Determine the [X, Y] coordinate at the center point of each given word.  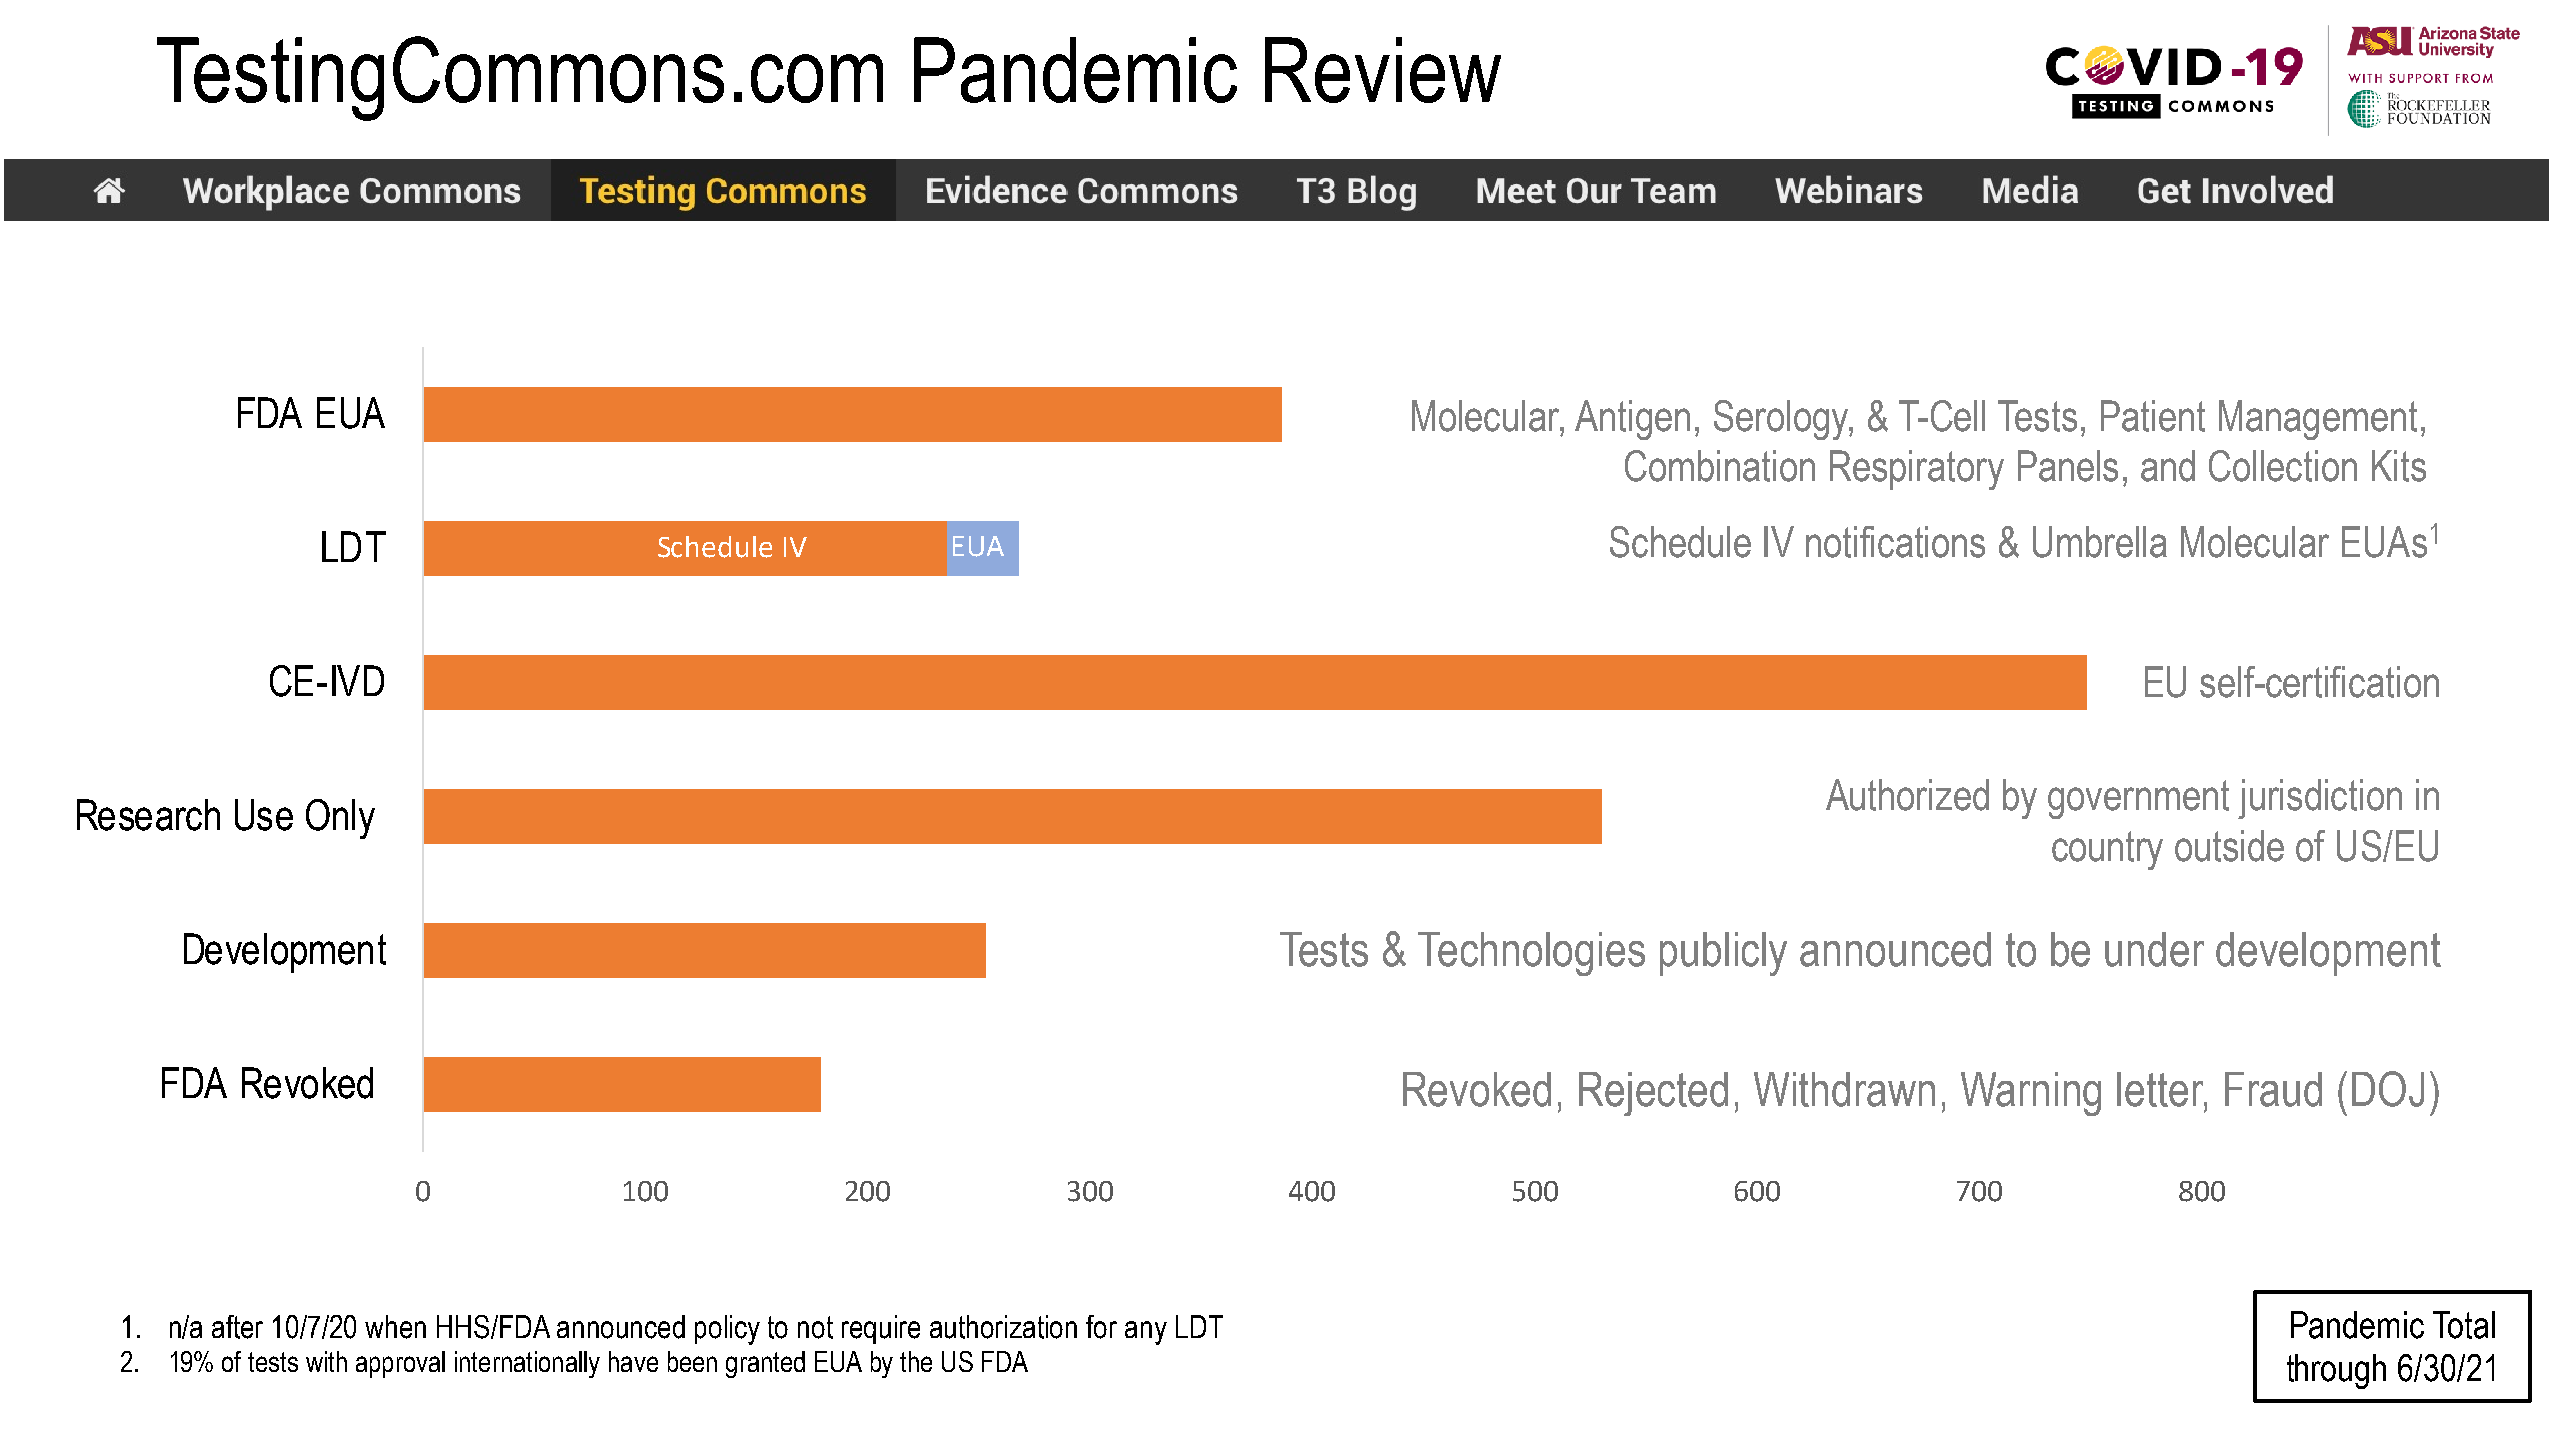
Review [1383, 70]
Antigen [1632, 420]
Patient [2153, 416]
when [395, 1327]
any [1146, 1333]
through [2336, 1371]
